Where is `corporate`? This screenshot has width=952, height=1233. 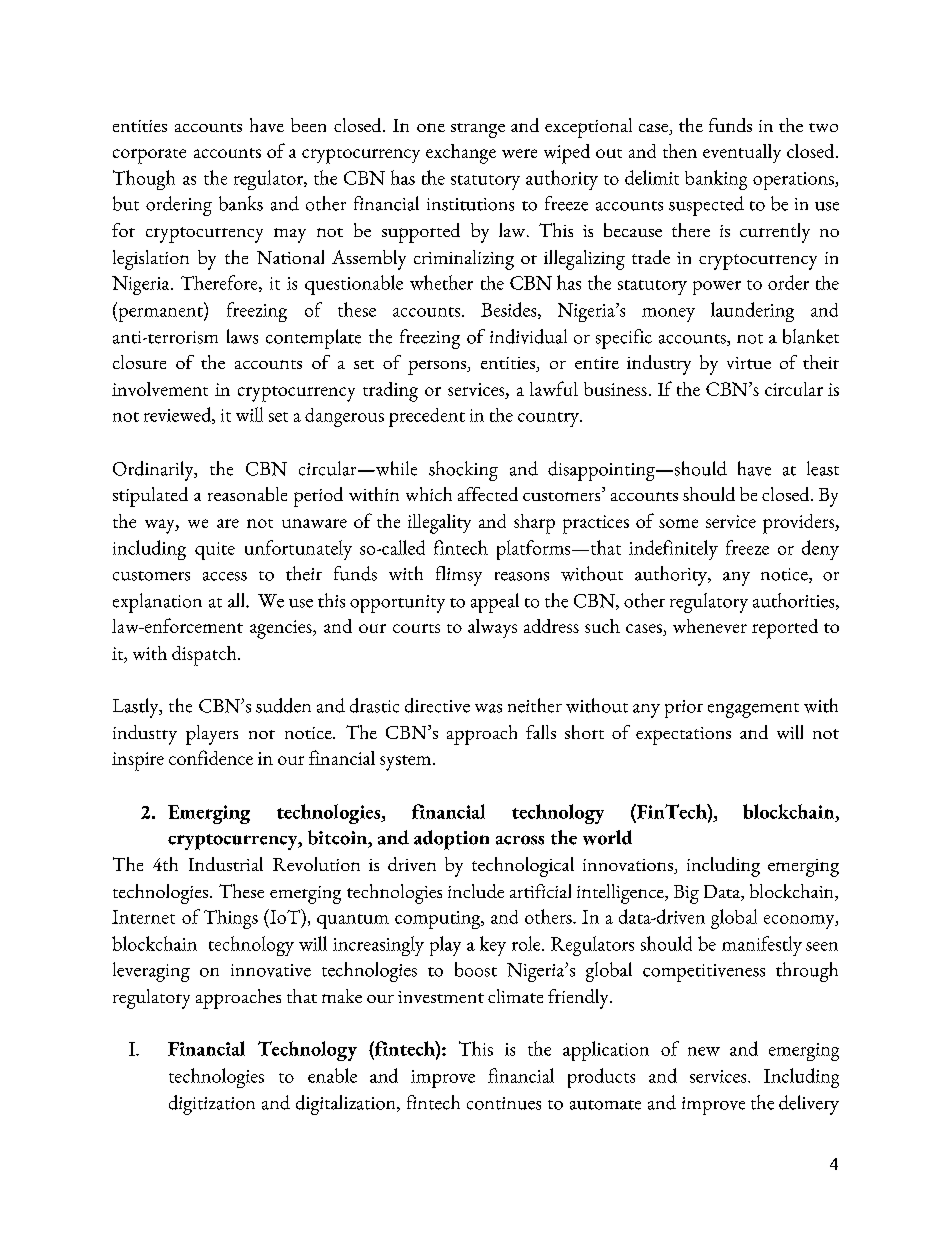
corporate is located at coordinates (149, 156).
